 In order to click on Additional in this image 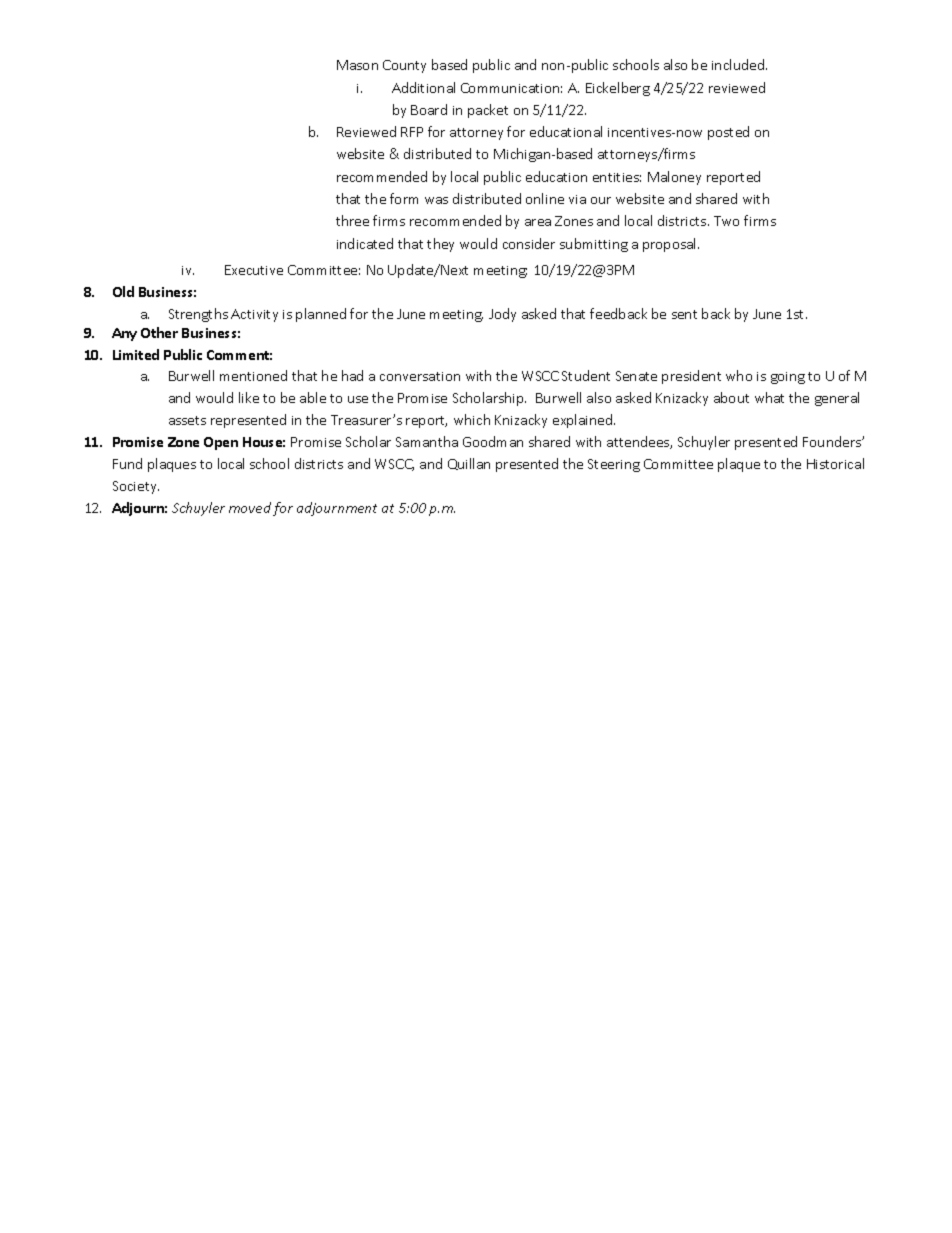, I will do `click(423, 87)`.
